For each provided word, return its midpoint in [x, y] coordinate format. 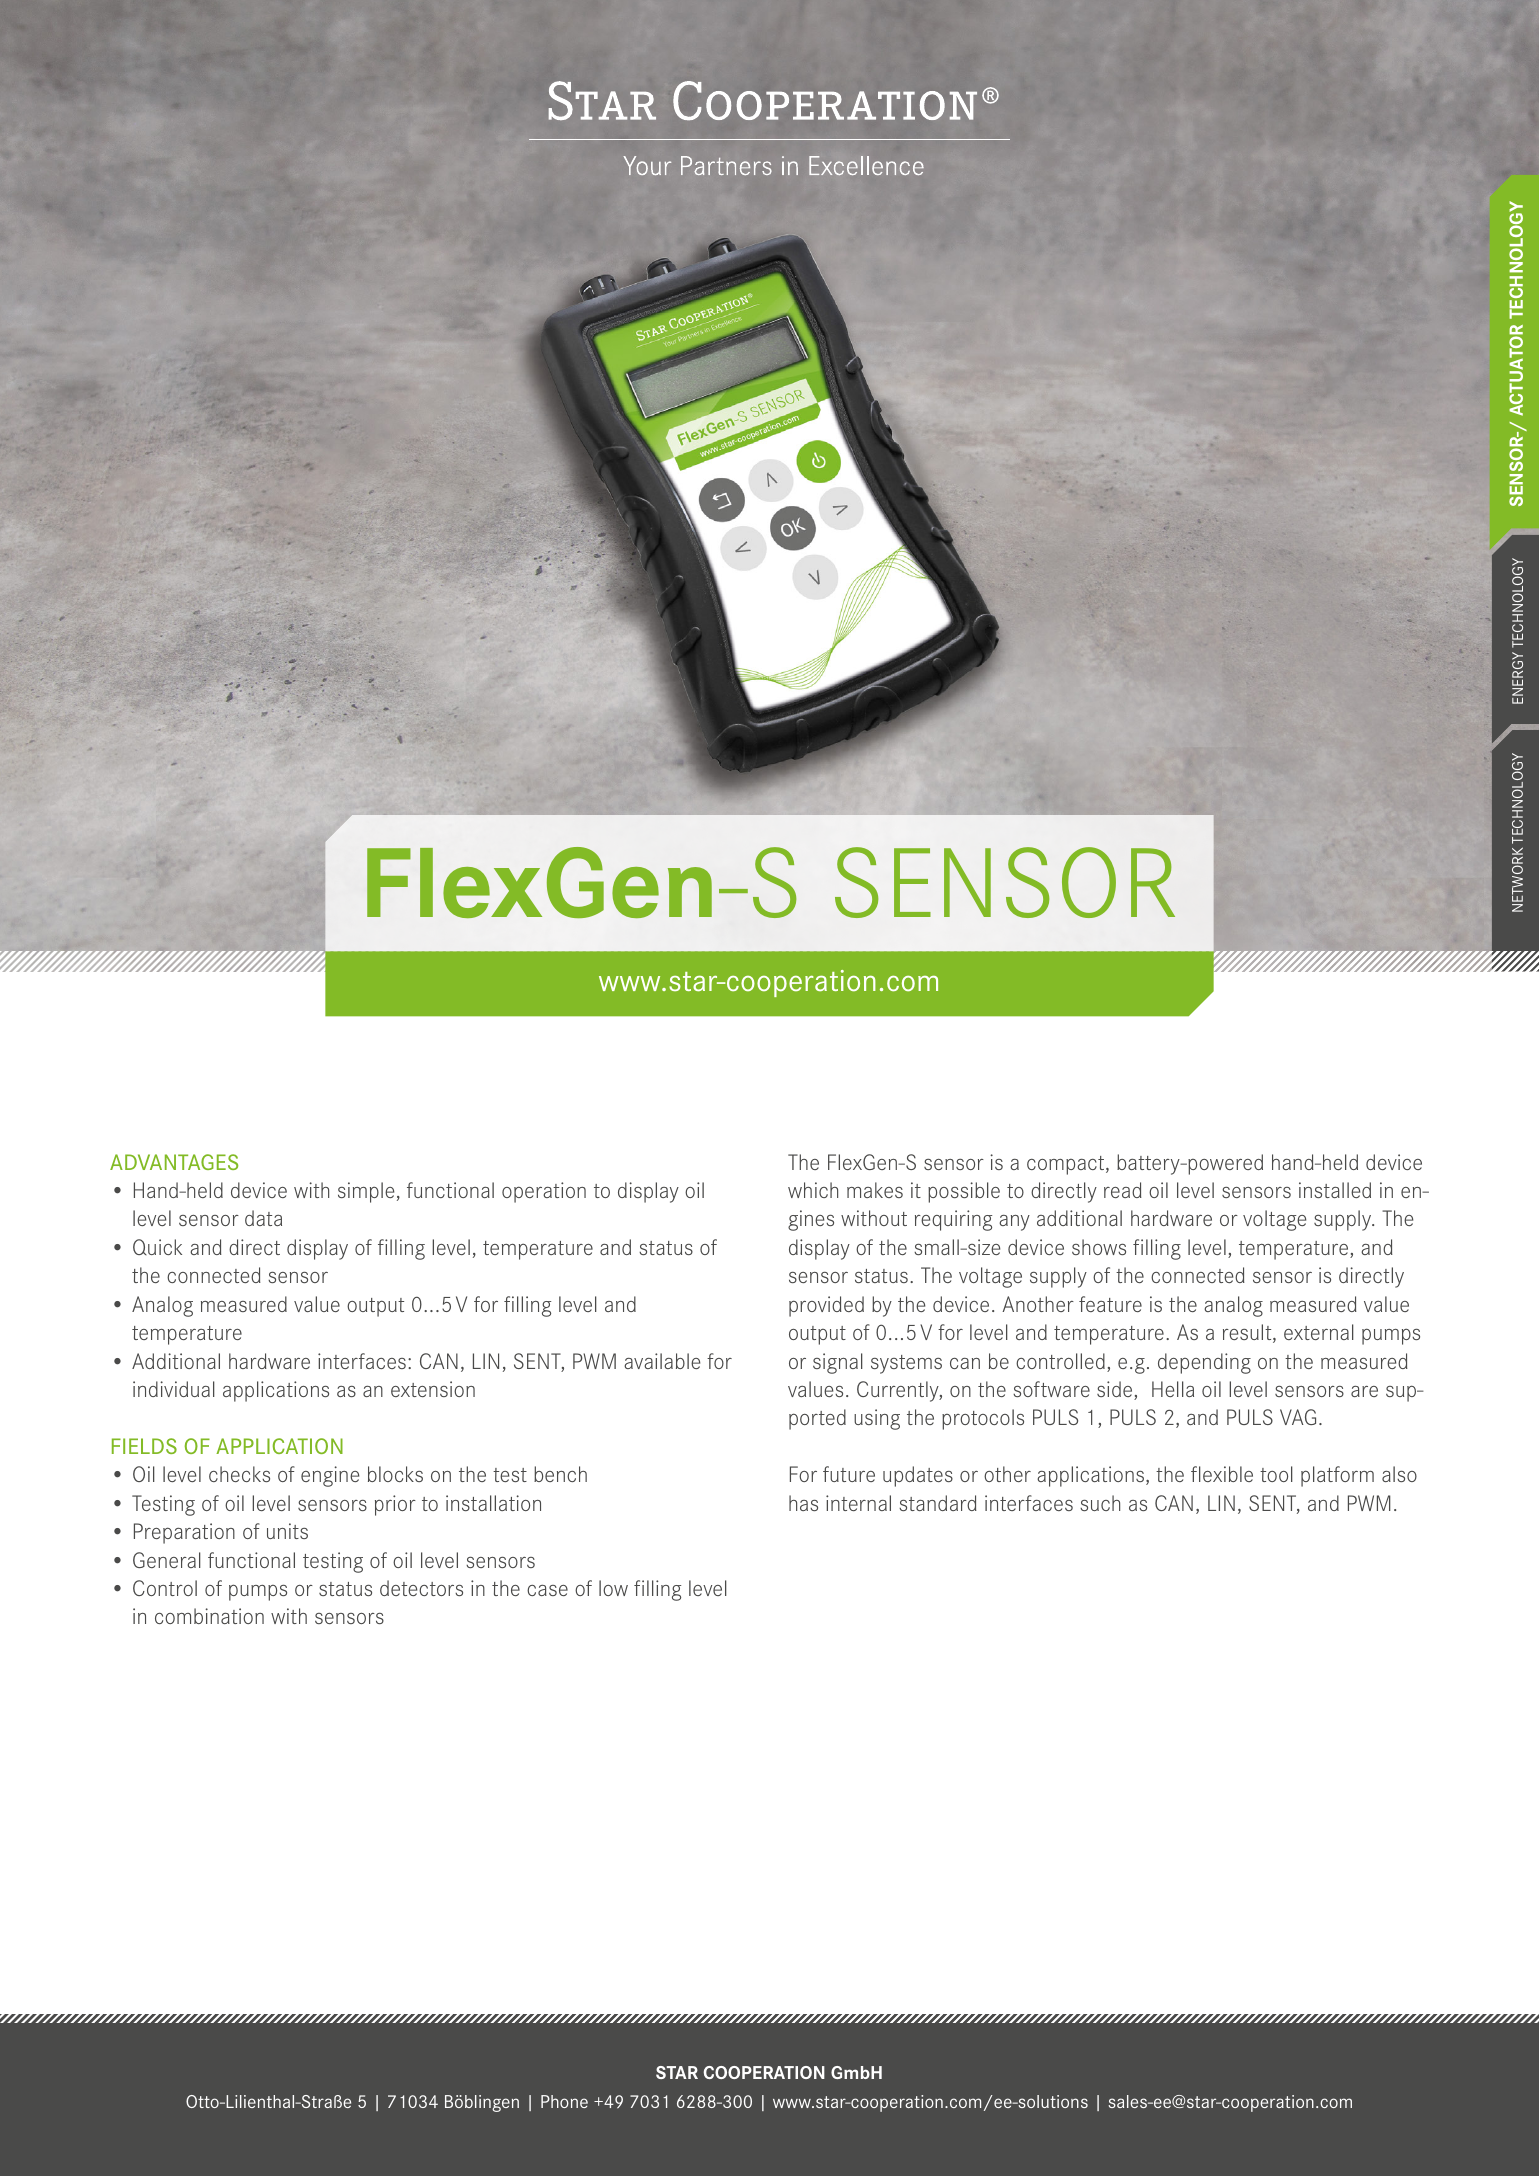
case [547, 1590]
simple [366, 1192]
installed [1335, 1190]
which [813, 1190]
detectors [421, 1588]
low [613, 1588]
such [1100, 1503]
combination [209, 1616]
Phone [564, 2101]
